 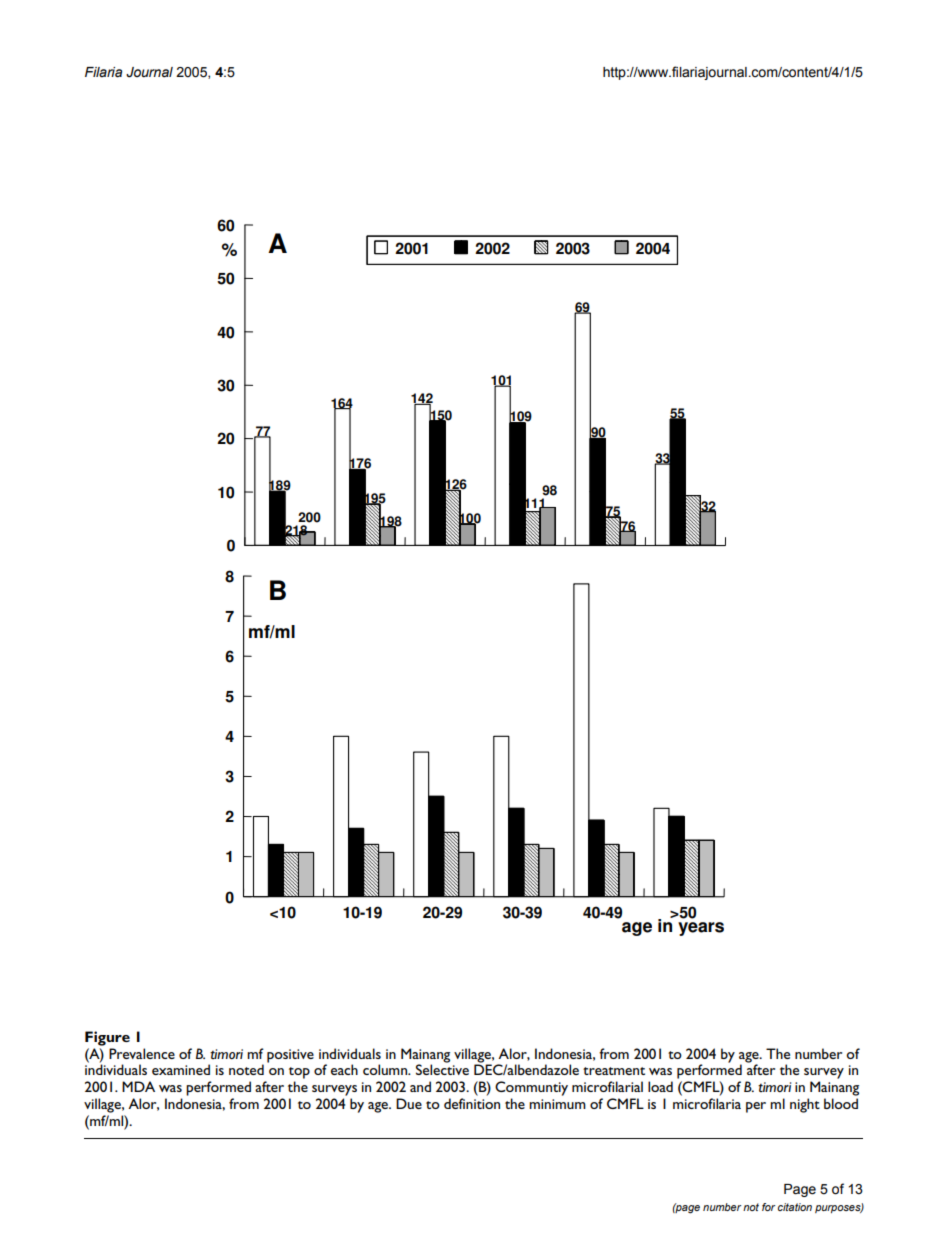 I want to click on citation, so click(x=795, y=1207).
